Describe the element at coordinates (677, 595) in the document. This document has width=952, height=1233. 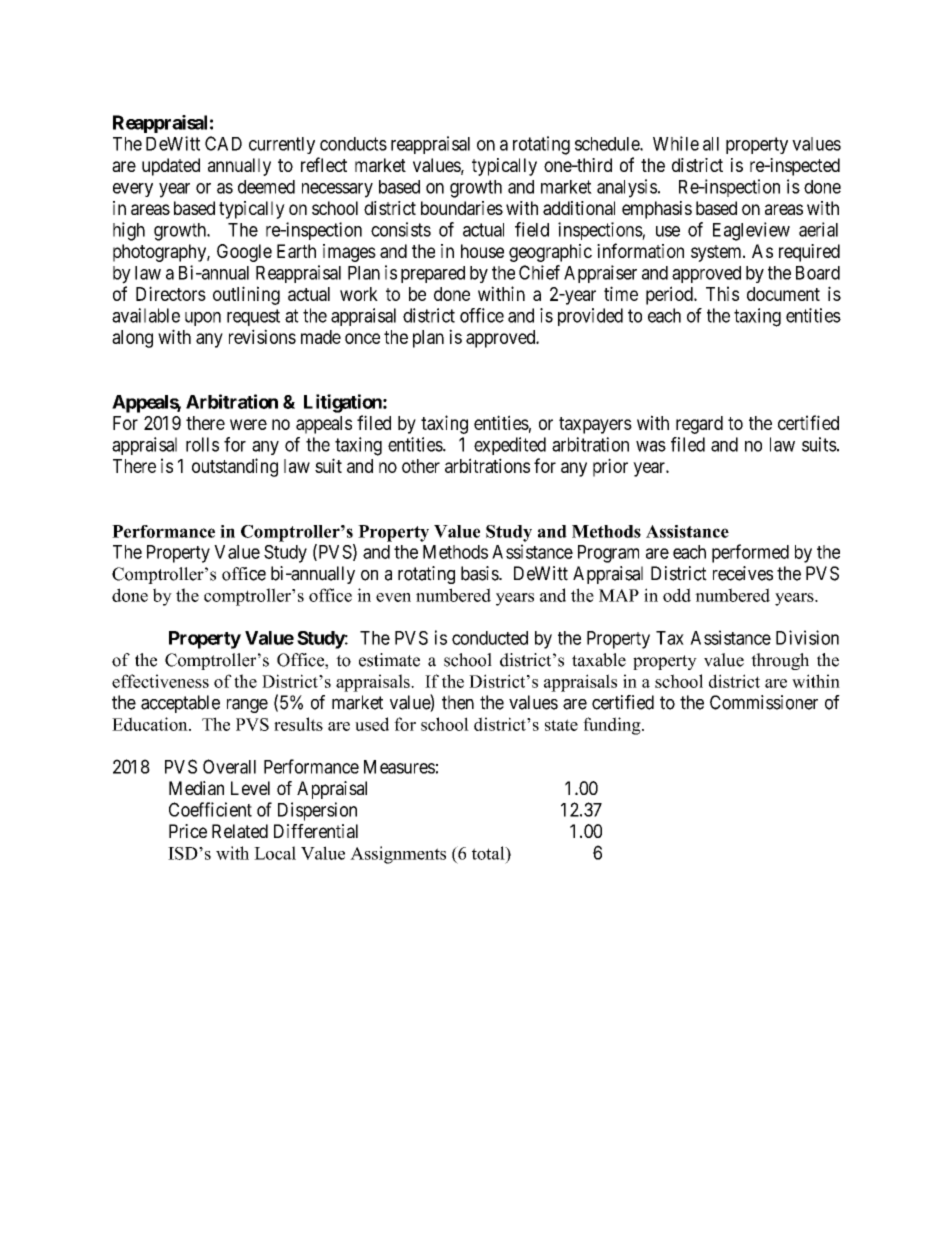
I see `odd` at that location.
